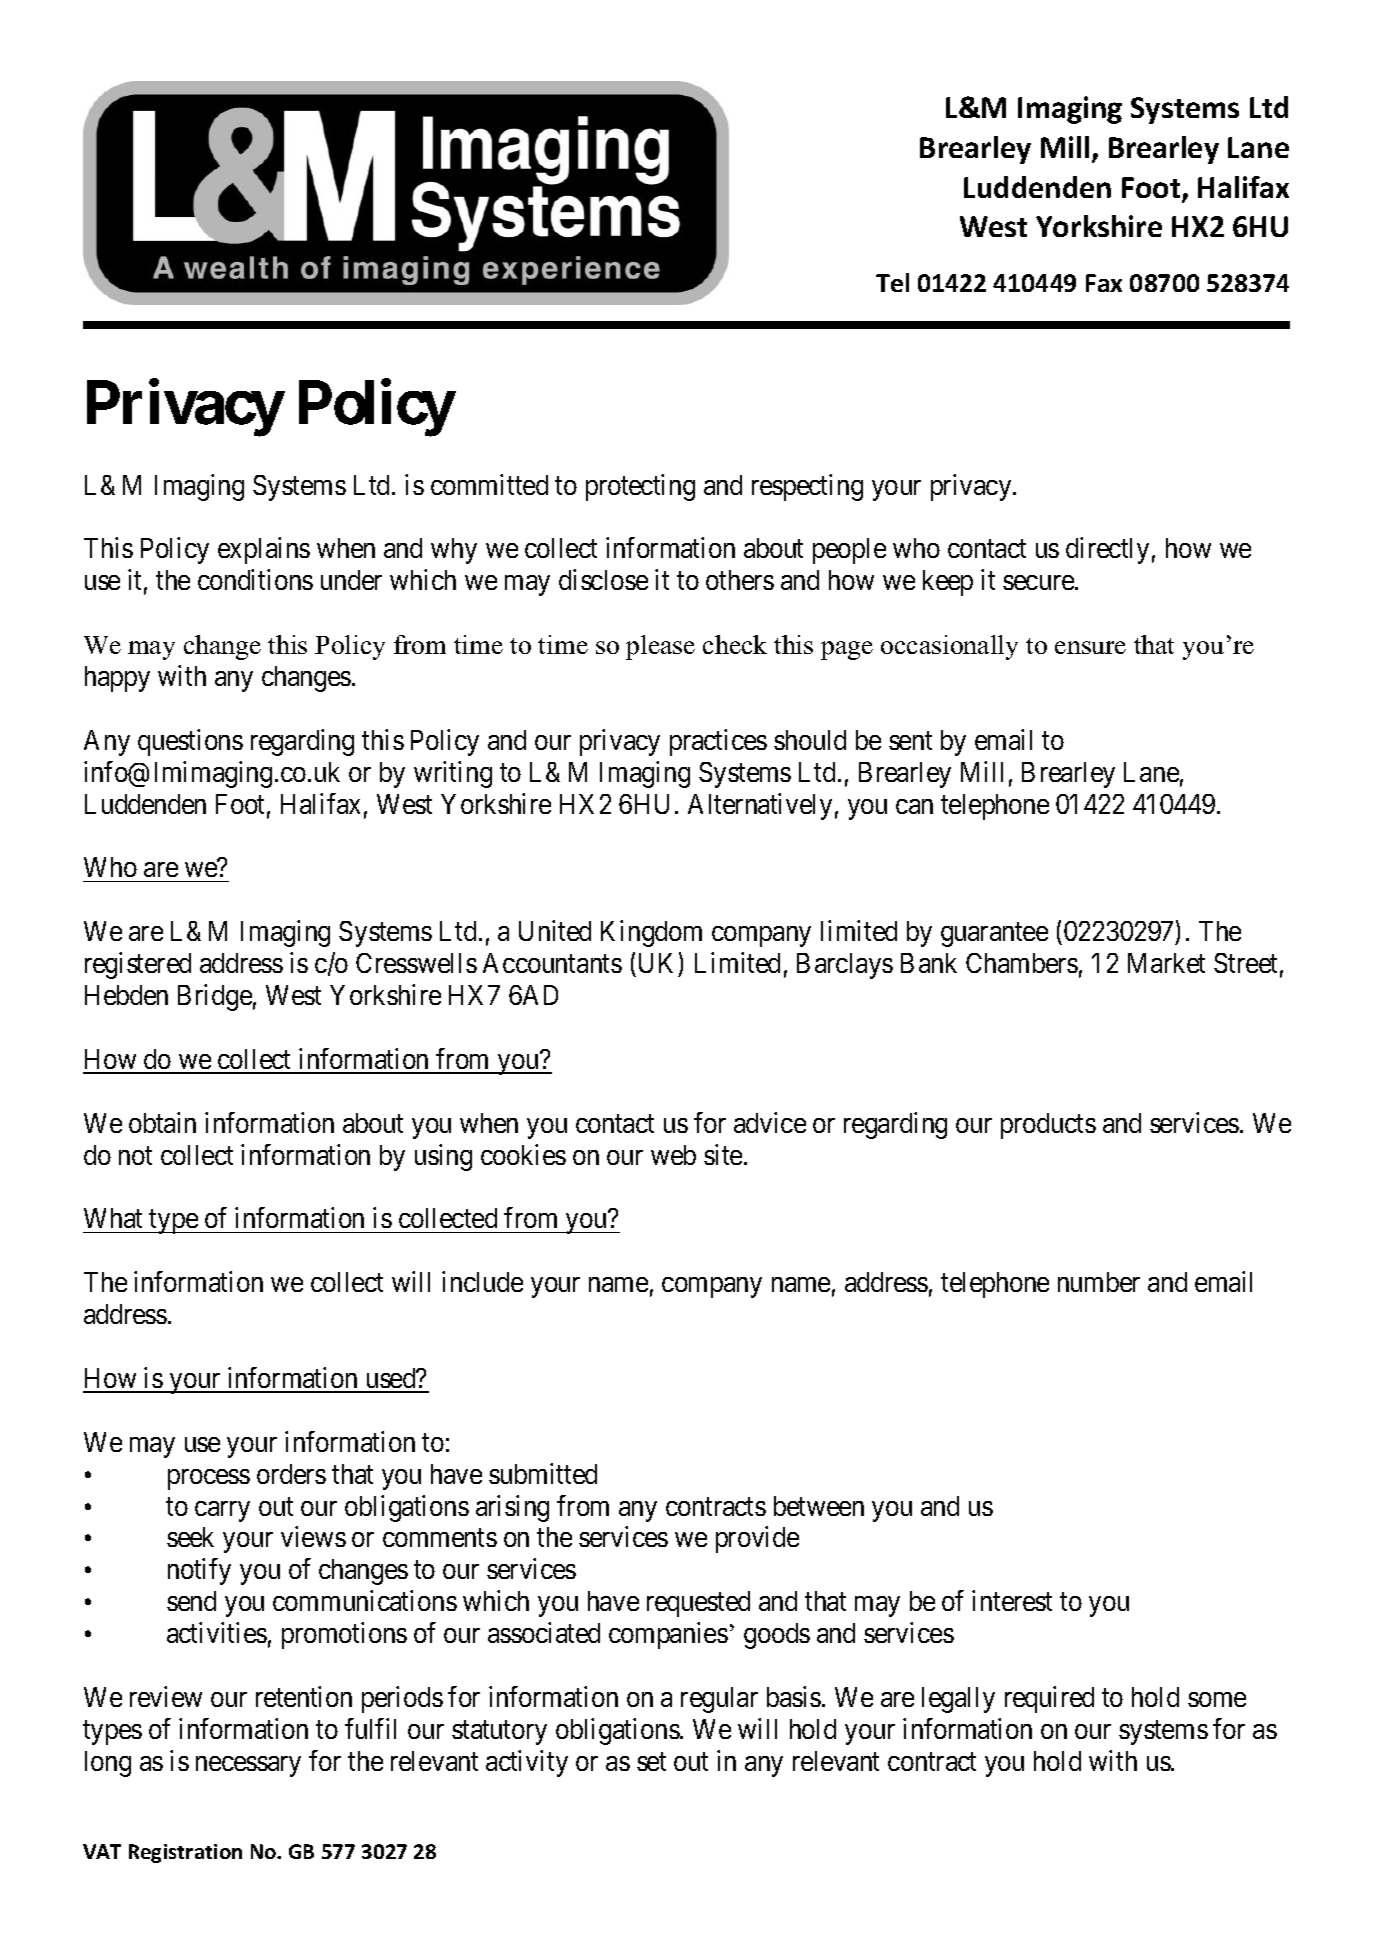 The width and height of the document is (1376, 1946). I want to click on explains, so click(264, 551).
